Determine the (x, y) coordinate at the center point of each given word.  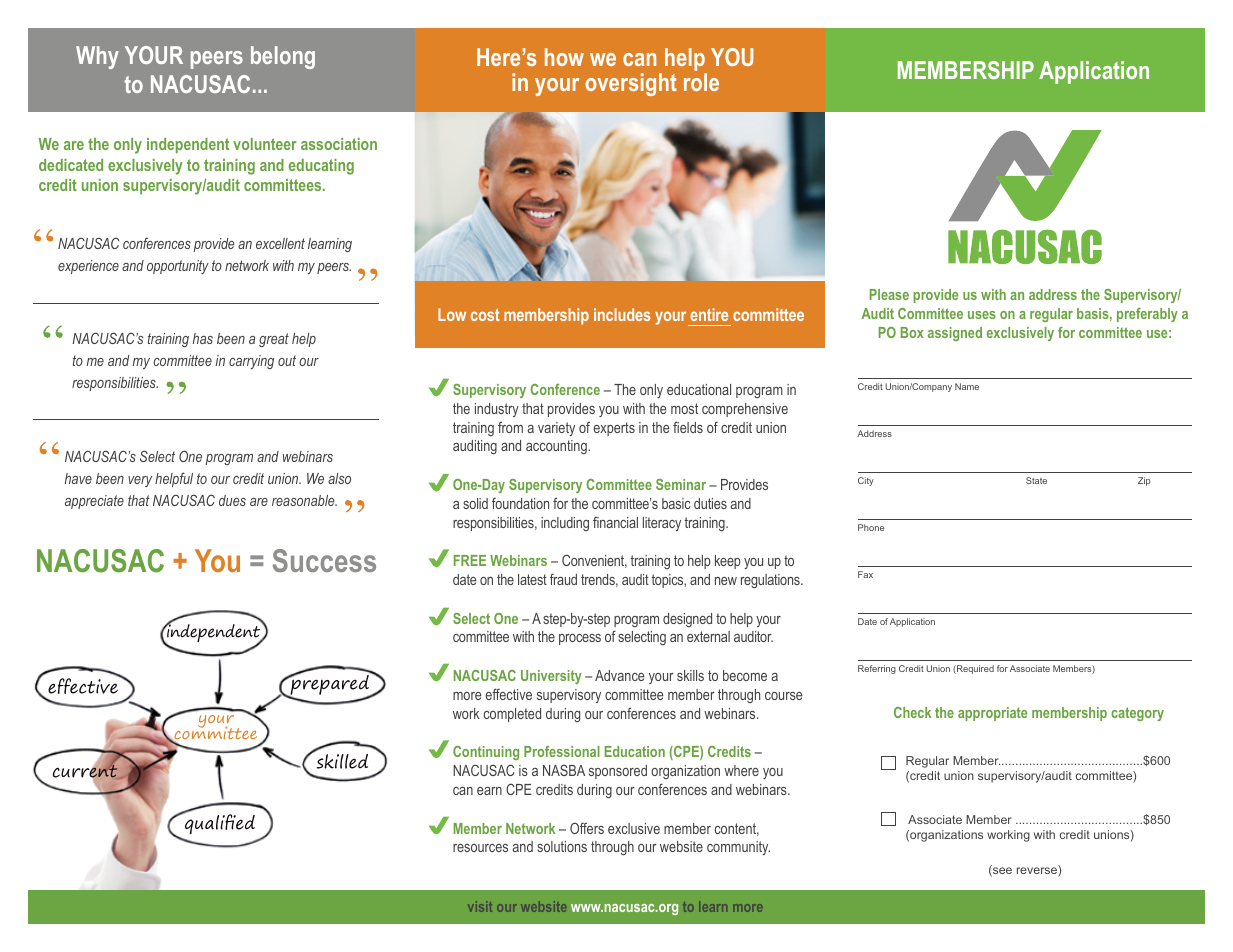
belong (283, 57)
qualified (219, 823)
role (701, 82)
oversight (631, 84)
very (140, 481)
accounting (557, 447)
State (1036, 480)
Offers (587, 828)
